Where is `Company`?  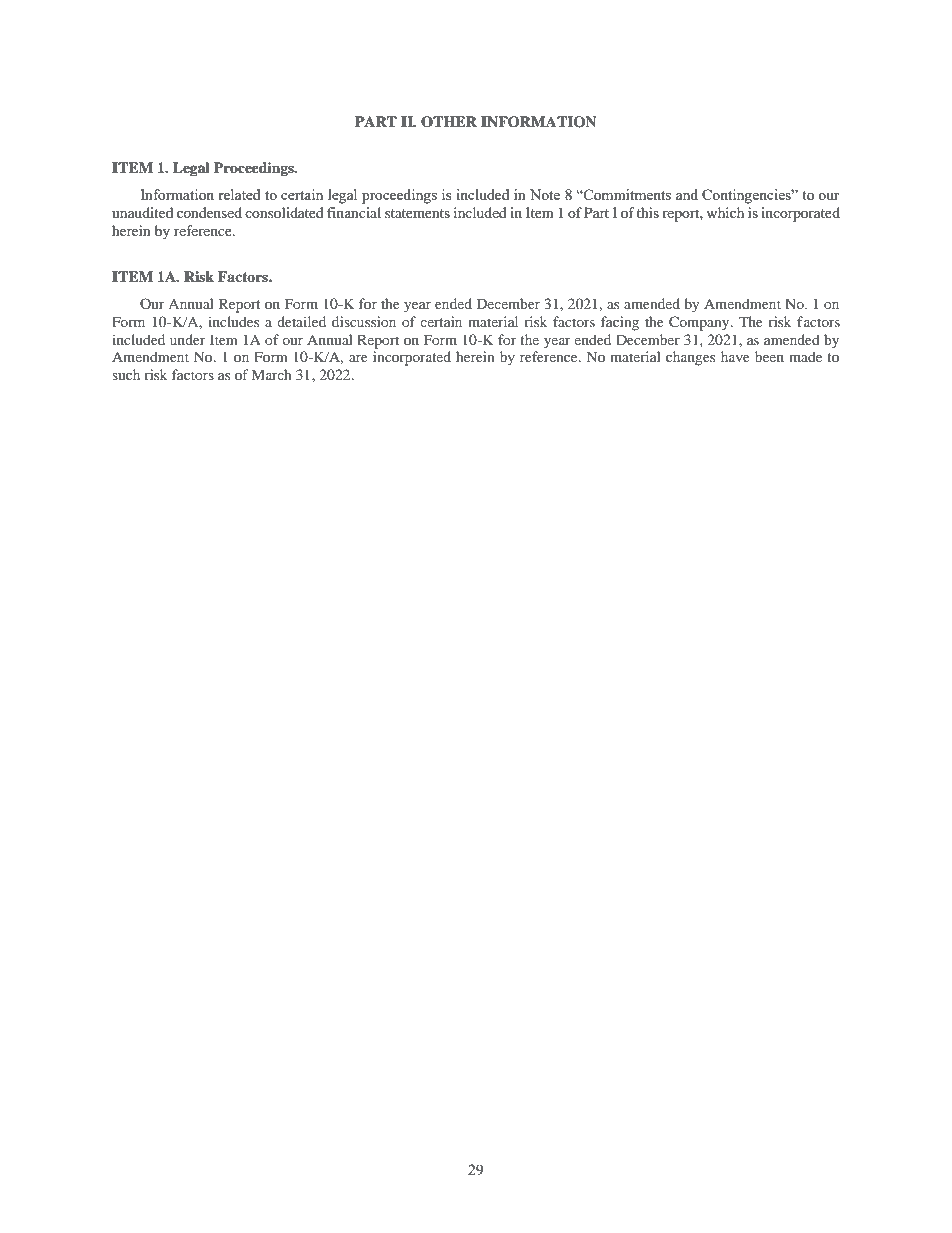 Company is located at coordinates (700, 323).
